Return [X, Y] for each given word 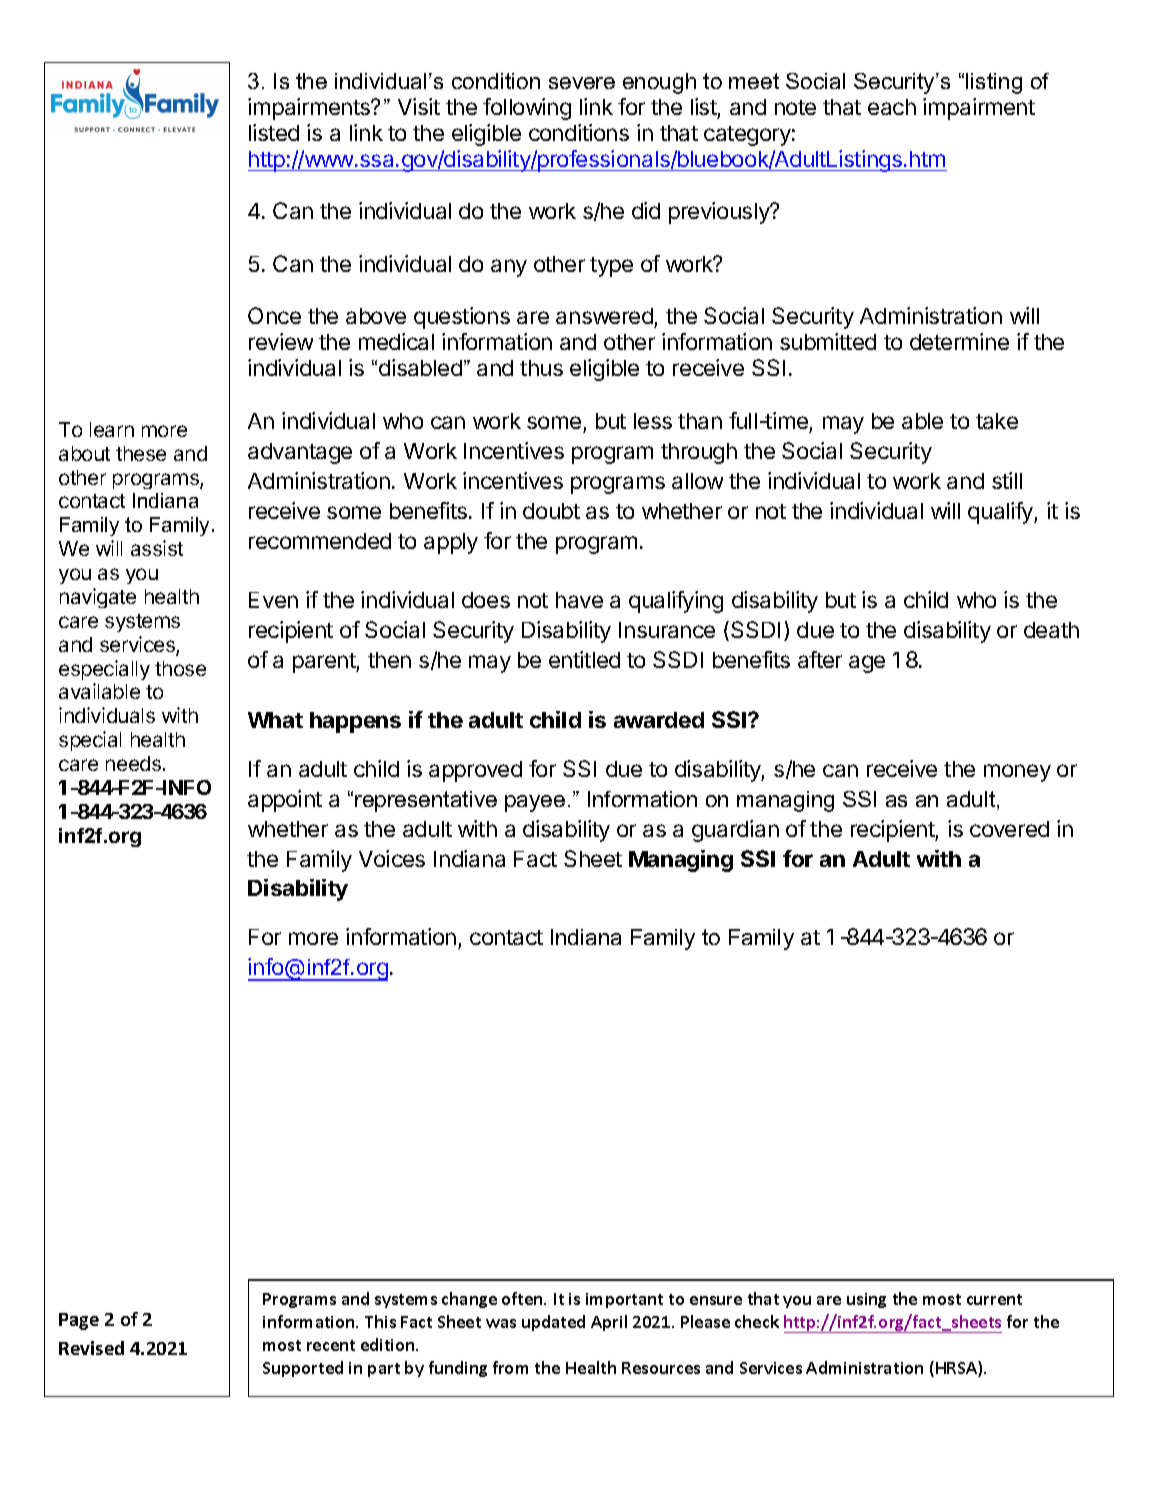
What [275, 720]
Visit [419, 106]
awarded [659, 720]
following [527, 109]
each [892, 107]
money [1017, 773]
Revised [91, 1348]
